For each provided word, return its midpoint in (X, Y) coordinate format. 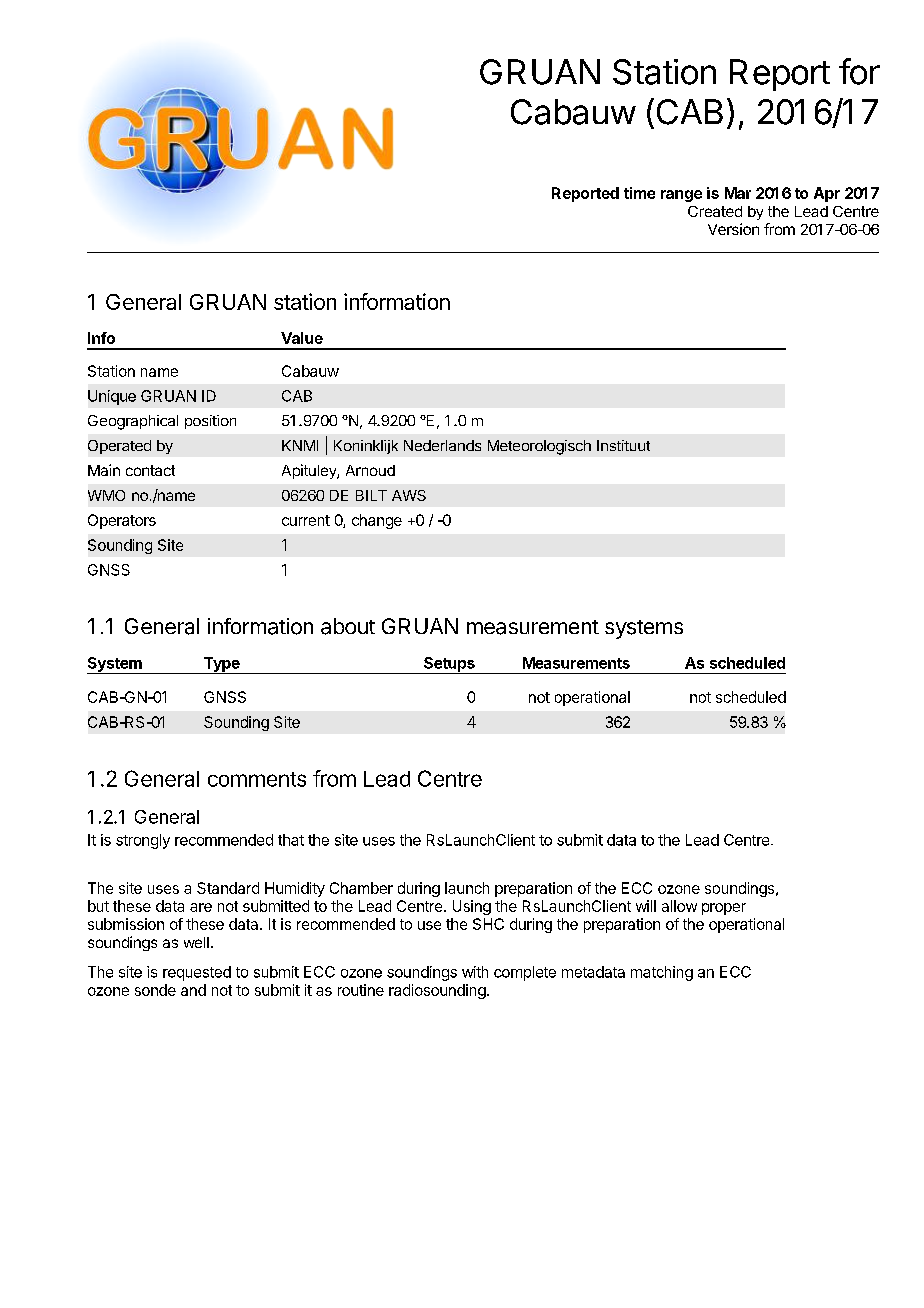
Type (221, 665)
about (348, 626)
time (639, 193)
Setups (449, 665)
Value (302, 338)
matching (662, 973)
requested (197, 973)
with (475, 972)
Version (733, 229)
